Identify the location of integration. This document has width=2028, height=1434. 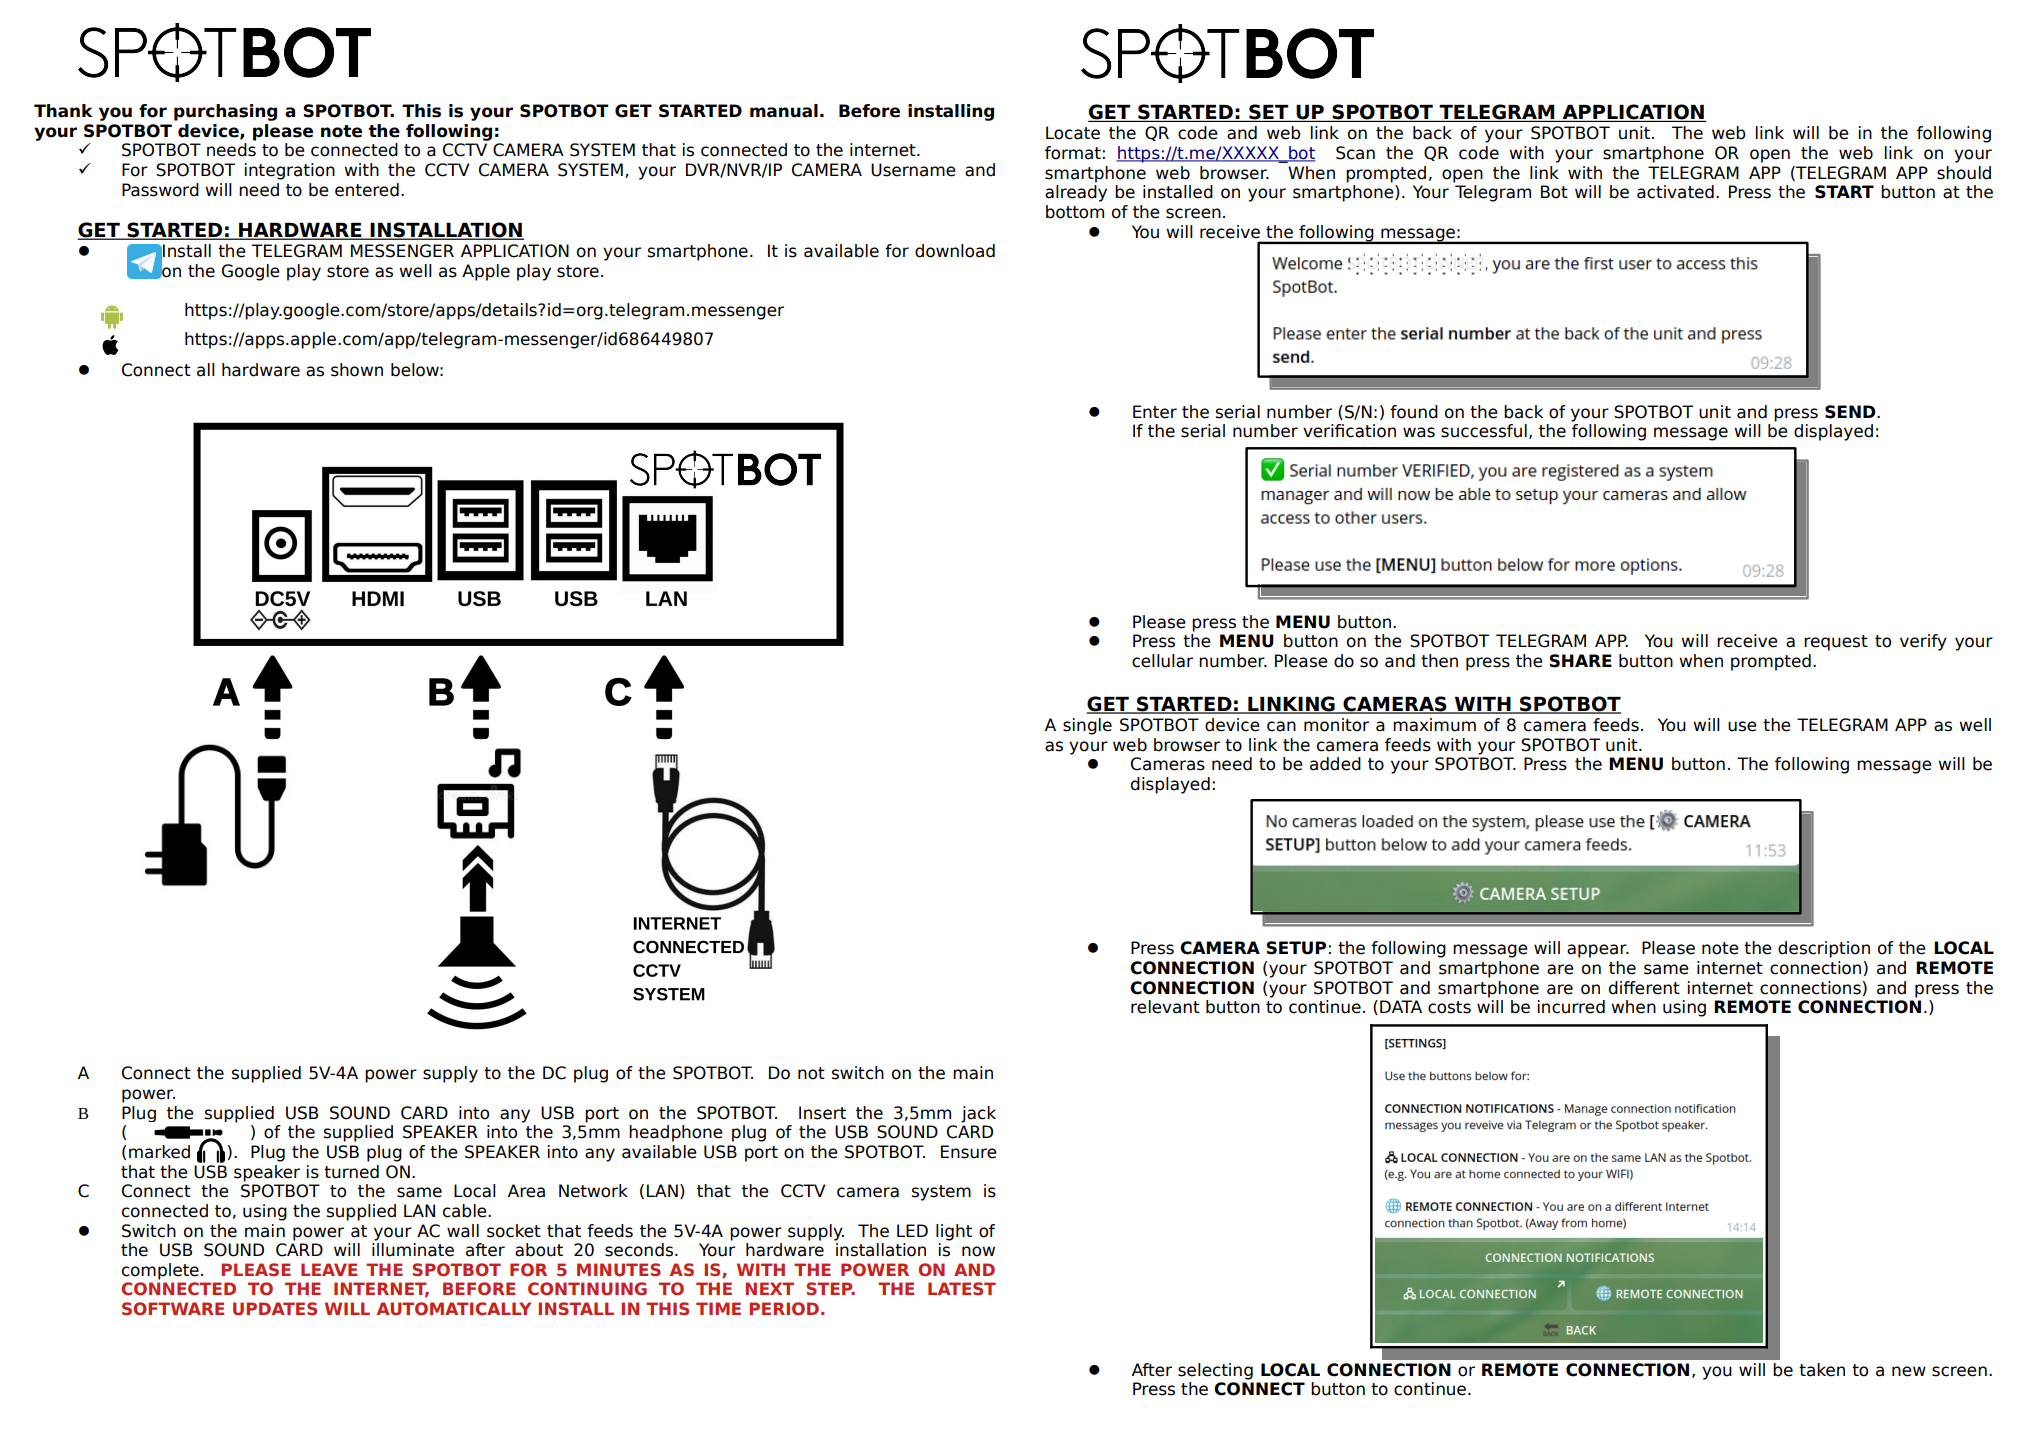
(290, 171).
